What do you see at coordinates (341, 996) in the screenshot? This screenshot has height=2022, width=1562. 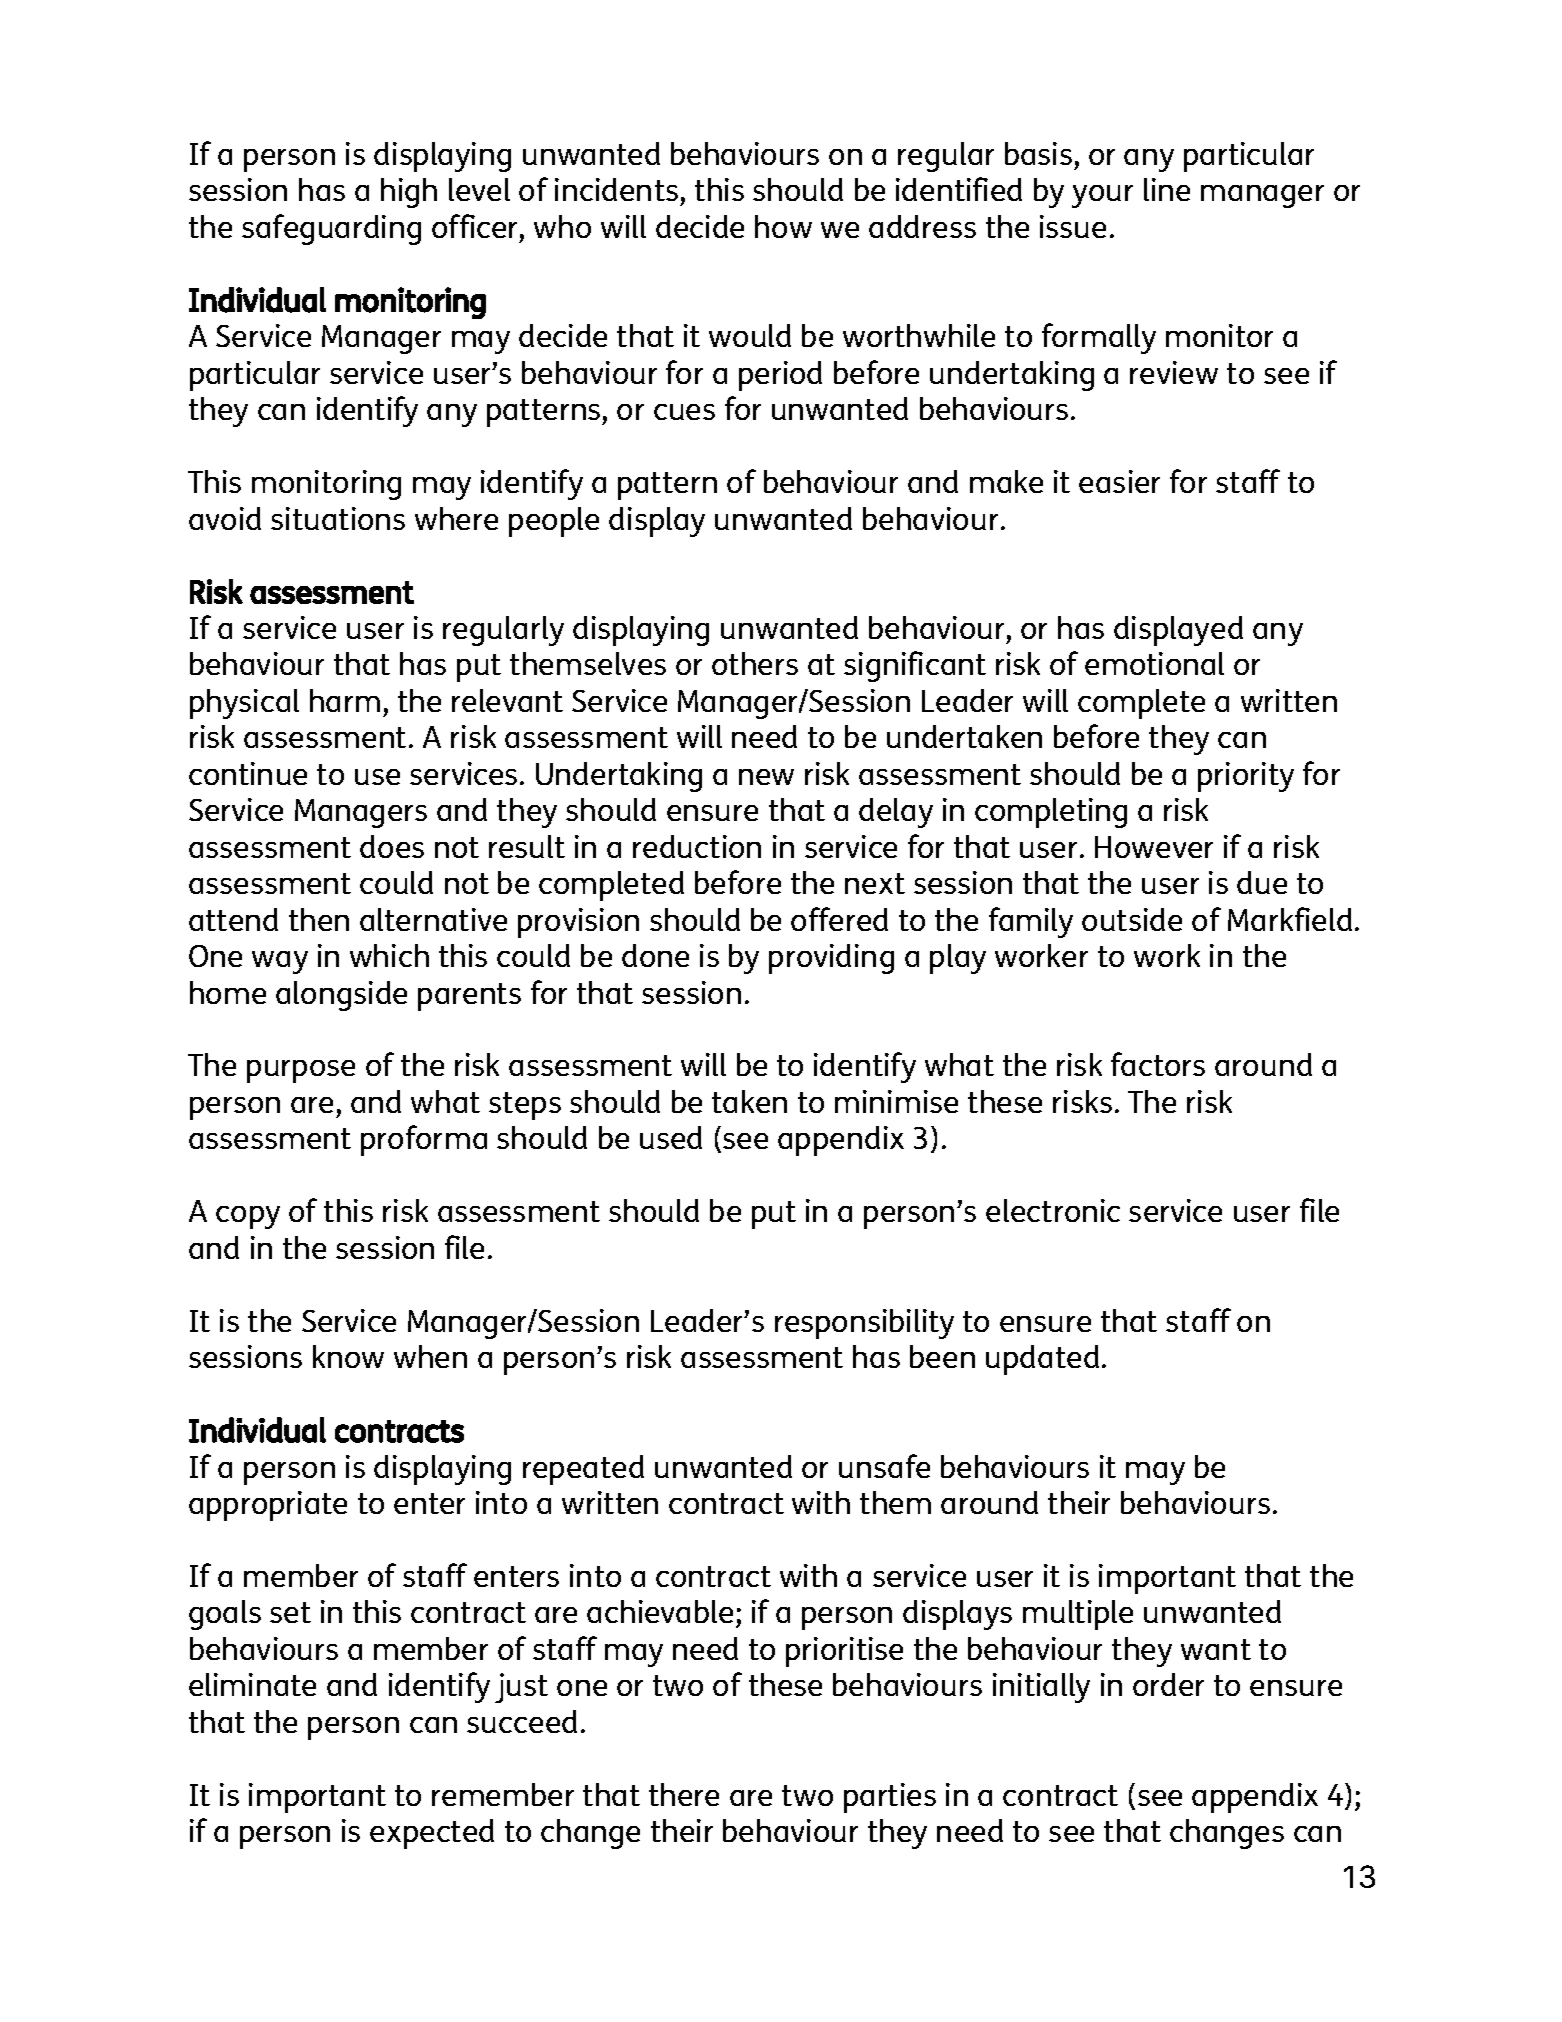 I see `alongside` at bounding box center [341, 996].
